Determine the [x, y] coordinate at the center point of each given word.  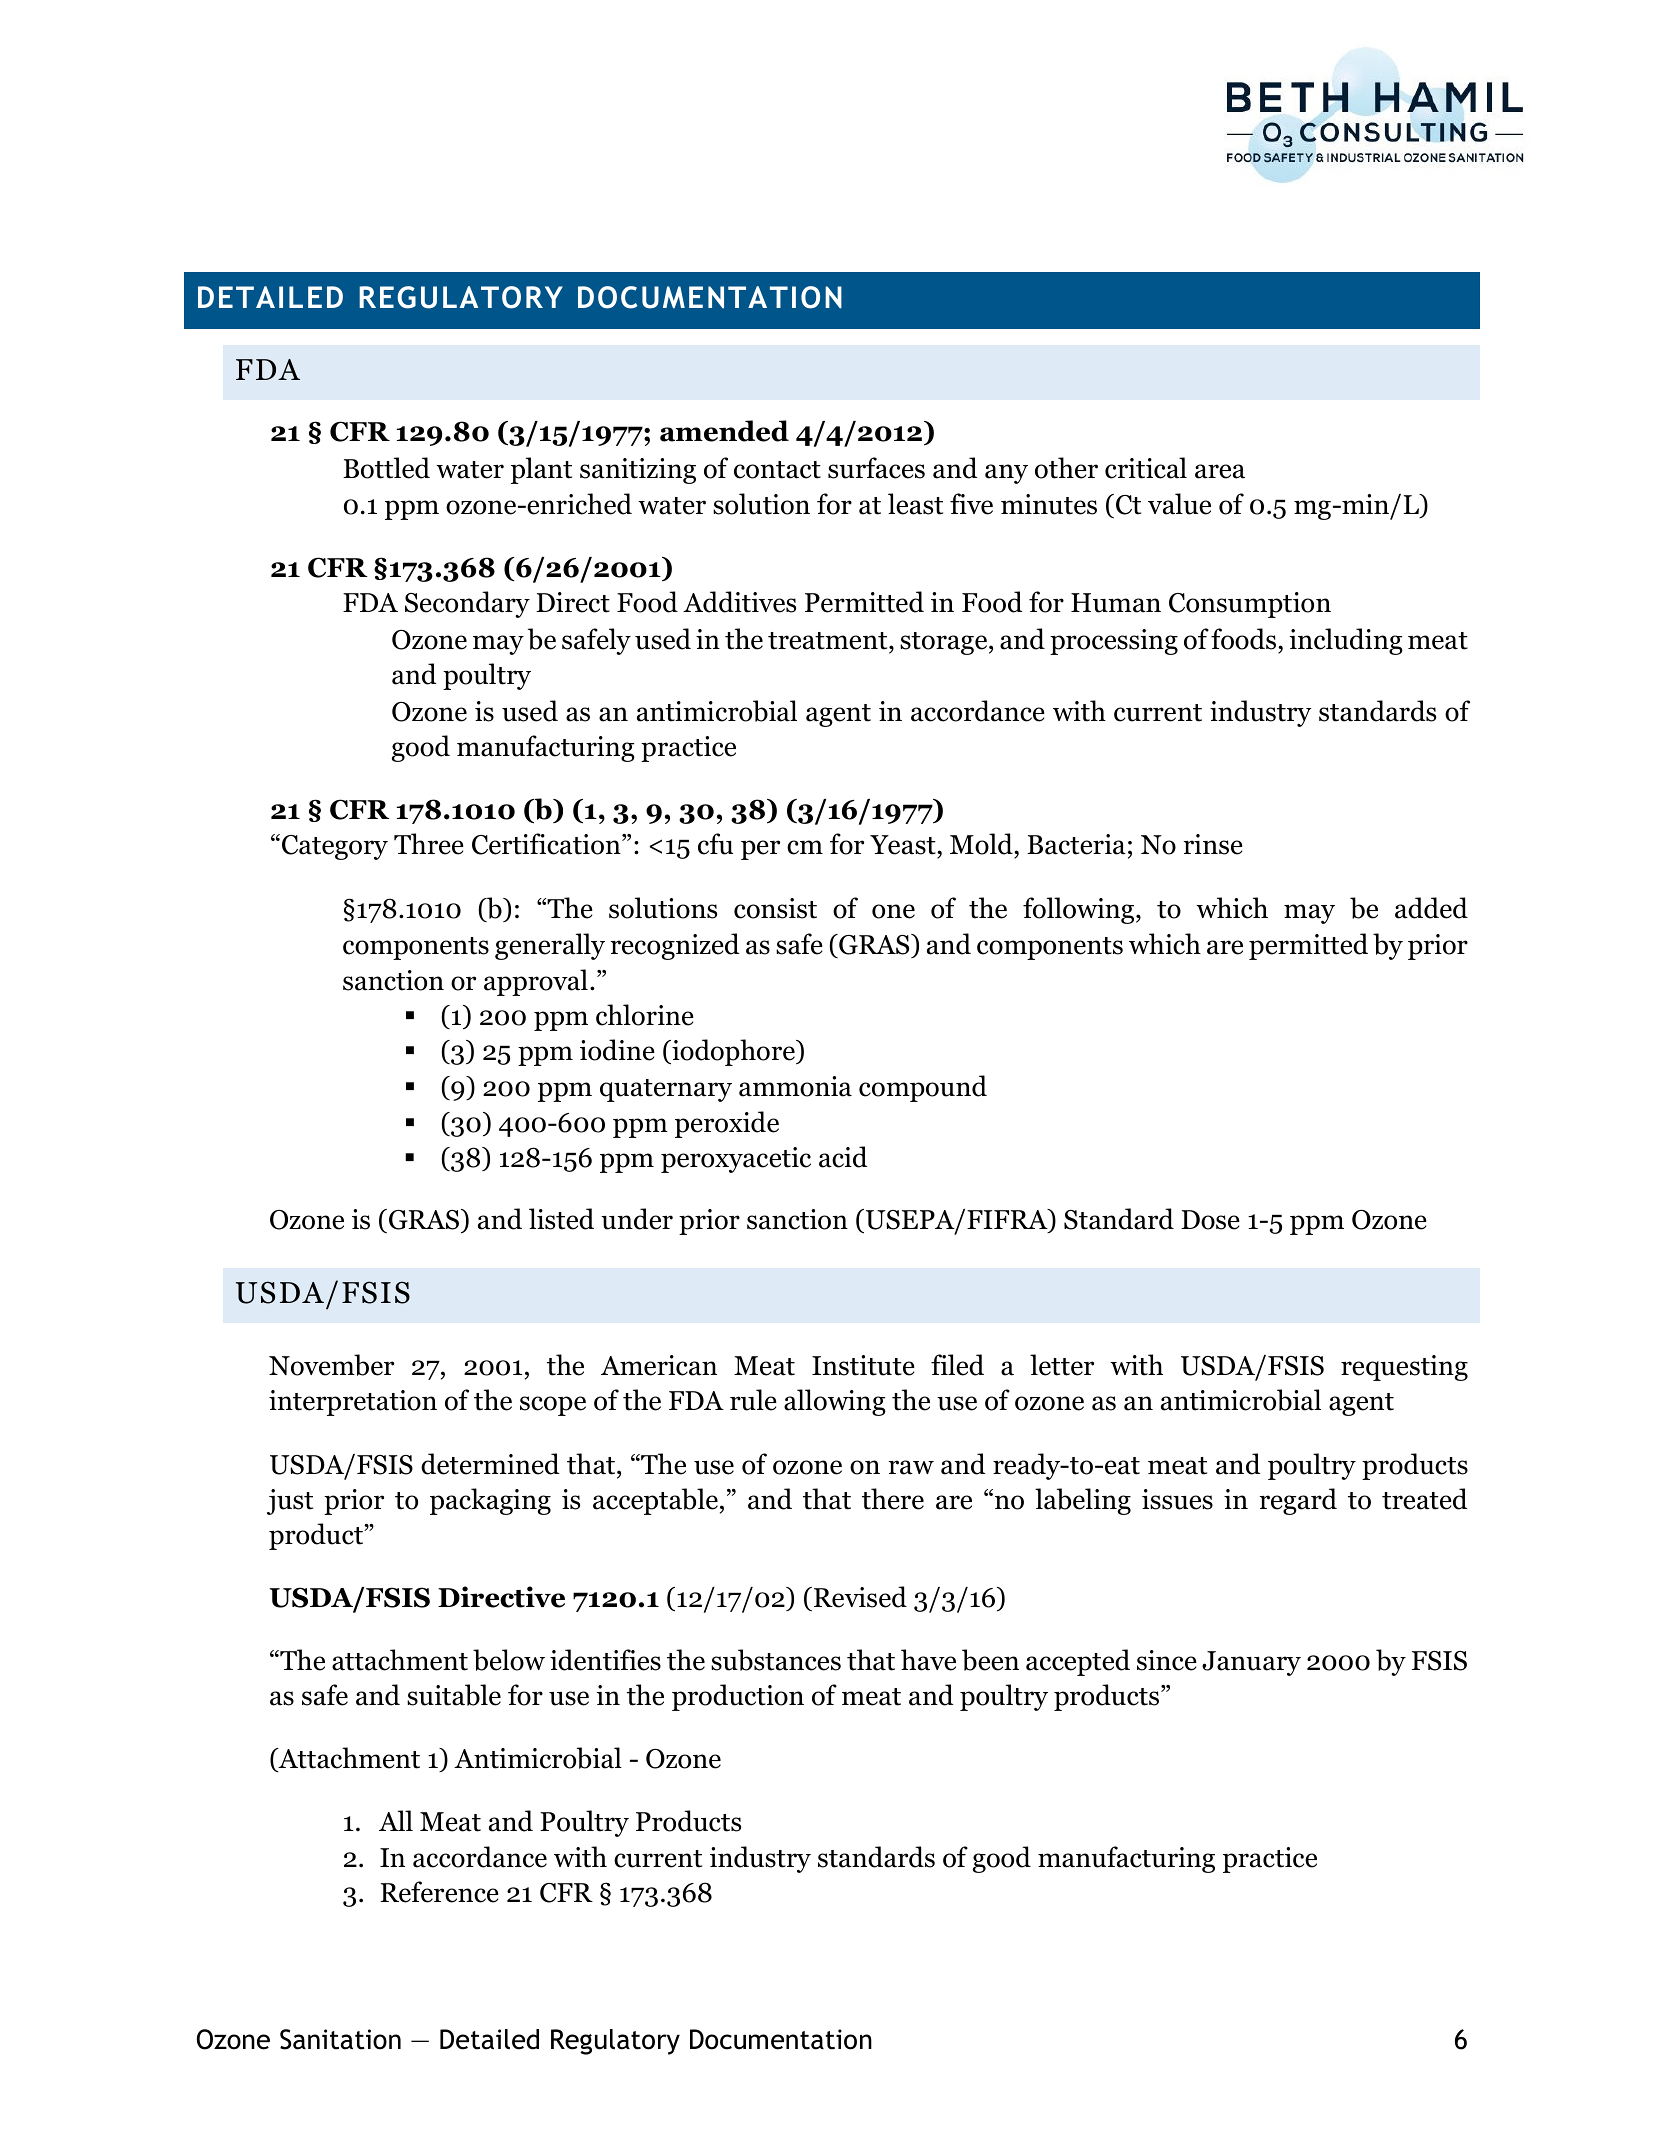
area [1220, 471]
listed [561, 1219]
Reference [439, 1892]
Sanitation [340, 2039]
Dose [1210, 1220]
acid [843, 1157]
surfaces [876, 468]
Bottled [386, 468]
